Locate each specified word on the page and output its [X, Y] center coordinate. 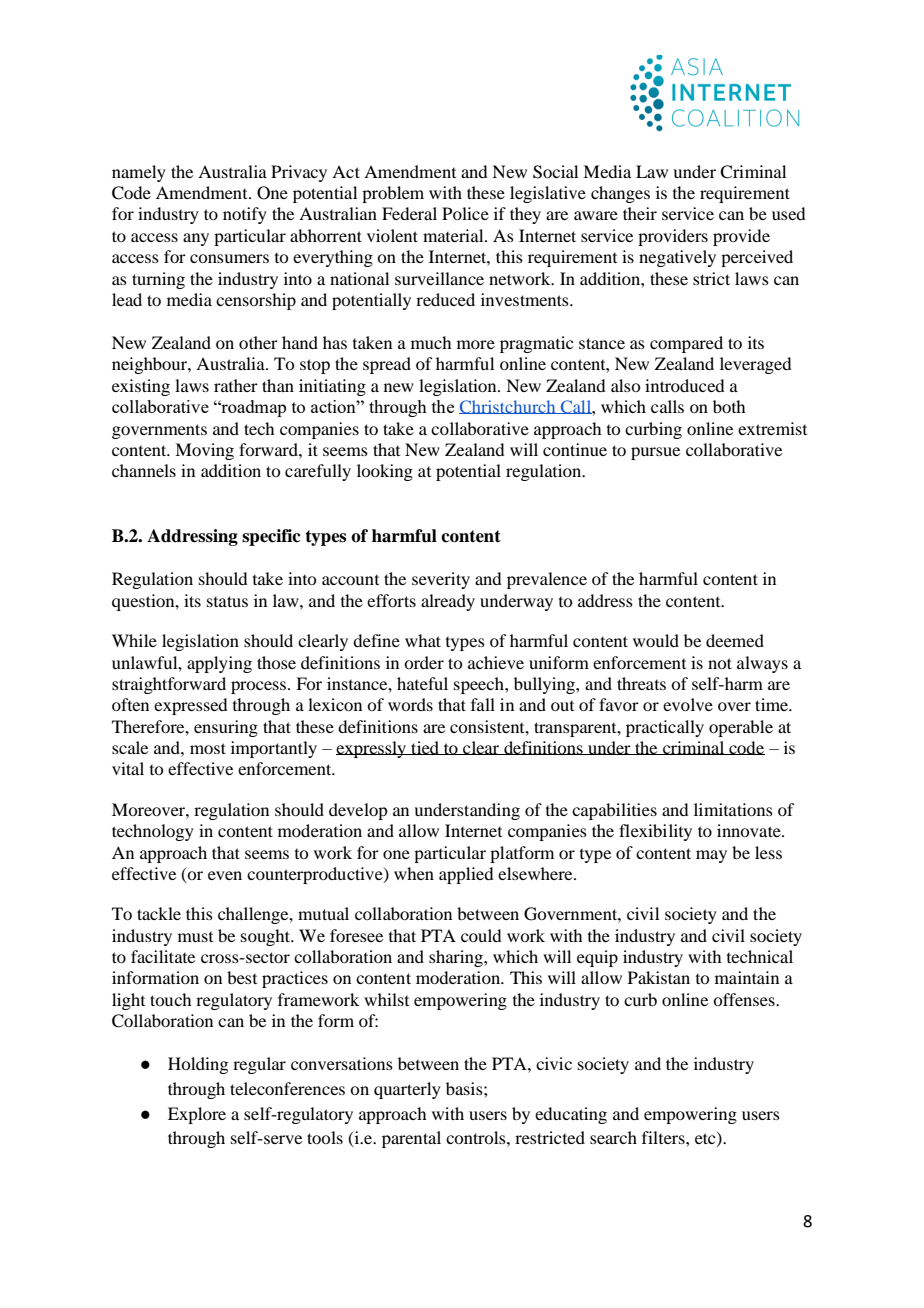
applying [219, 664]
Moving [204, 451]
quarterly [407, 1090]
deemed [735, 640]
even [225, 875]
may [711, 856]
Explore [197, 1115]
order [424, 662]
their [640, 213]
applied [466, 875]
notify [245, 215]
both [729, 406]
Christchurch [508, 407]
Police [465, 213]
